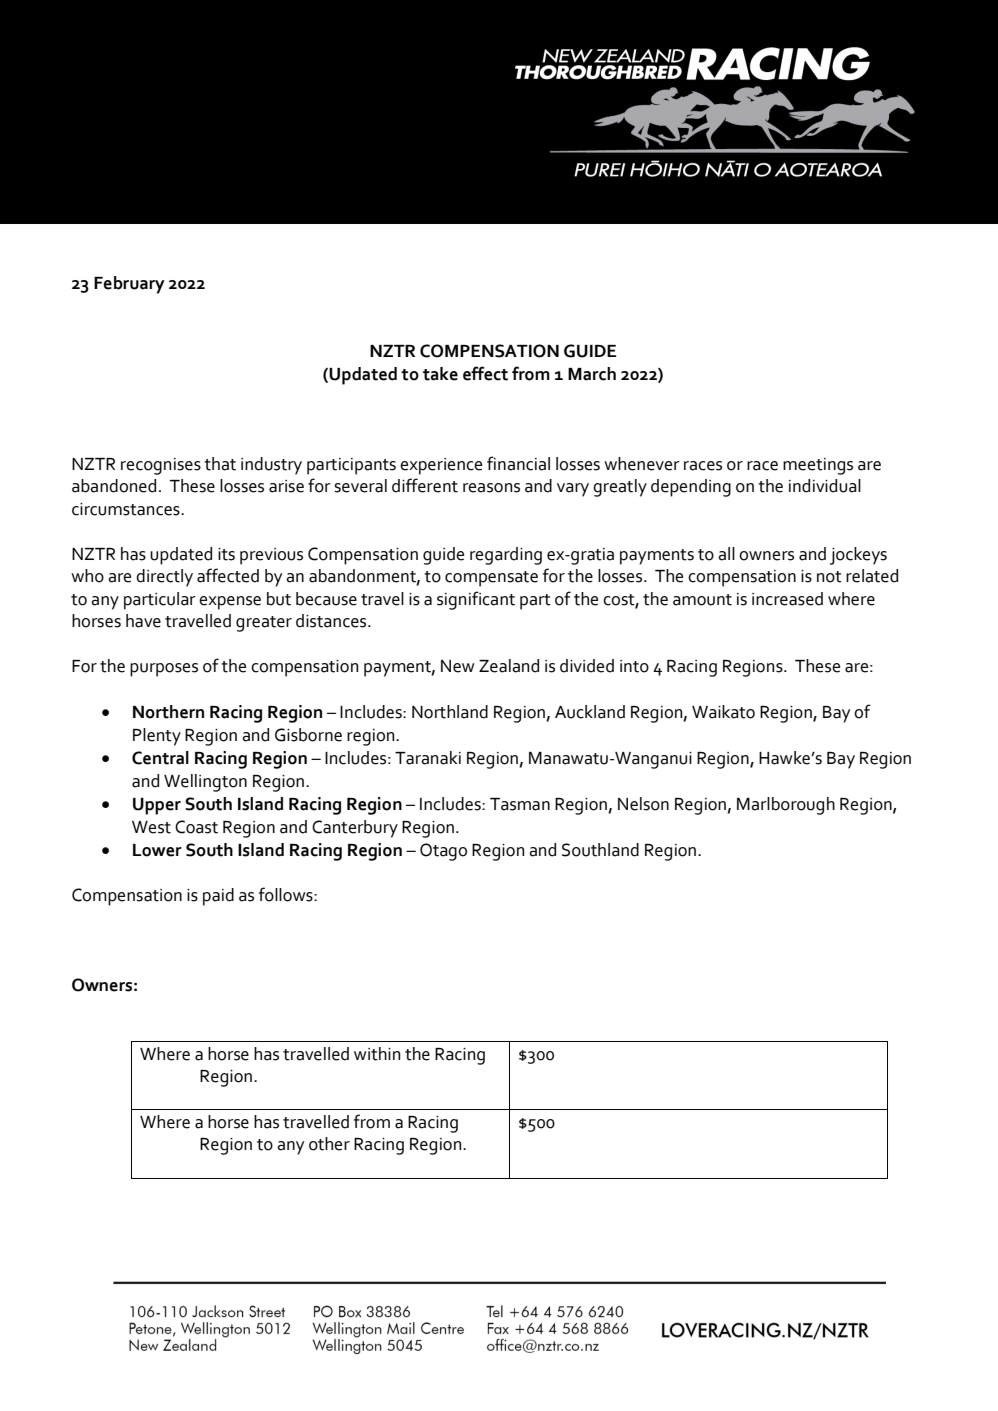 The width and height of the screenshot is (998, 1411). Describe the element at coordinates (168, 712) in the screenshot. I see `Northern` at that location.
